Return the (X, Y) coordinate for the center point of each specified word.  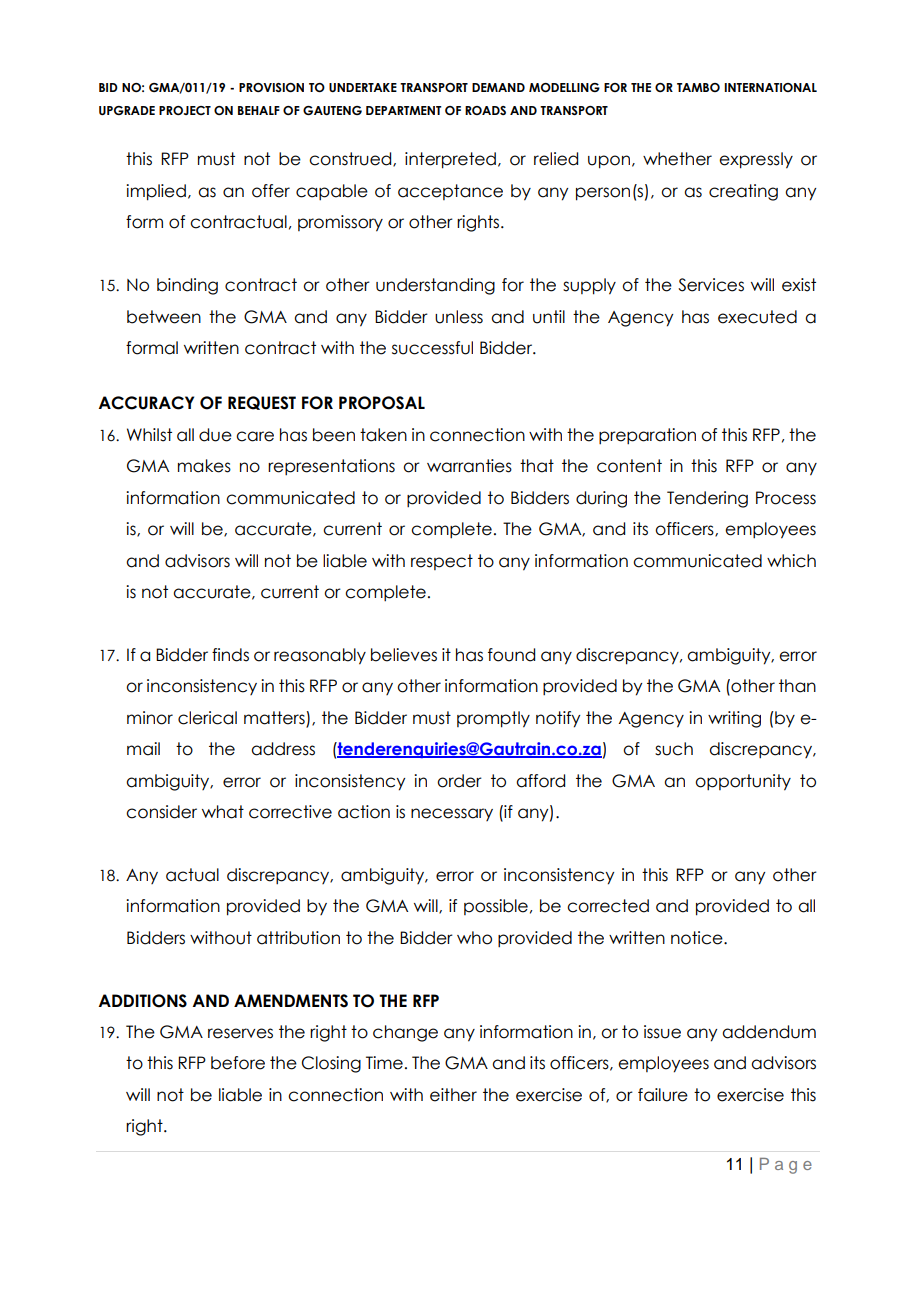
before (238, 1063)
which (791, 561)
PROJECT (185, 110)
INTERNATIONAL (770, 87)
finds (230, 655)
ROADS (485, 110)
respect (442, 562)
